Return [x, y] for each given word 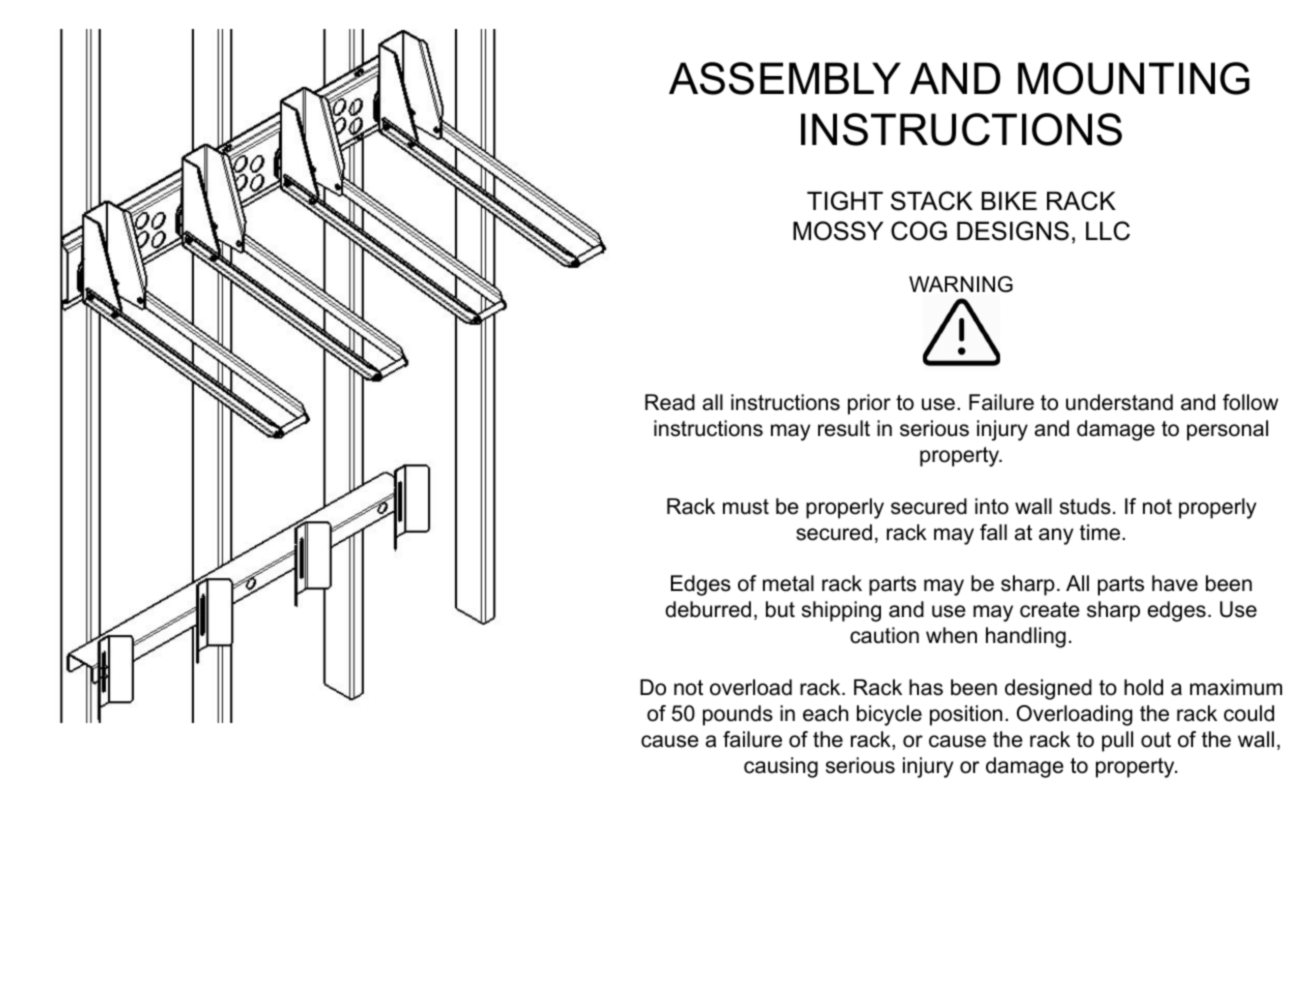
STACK [932, 201]
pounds [738, 715]
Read [670, 402]
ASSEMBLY [785, 78]
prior [869, 404]
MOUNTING [1134, 78]
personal [1227, 430]
